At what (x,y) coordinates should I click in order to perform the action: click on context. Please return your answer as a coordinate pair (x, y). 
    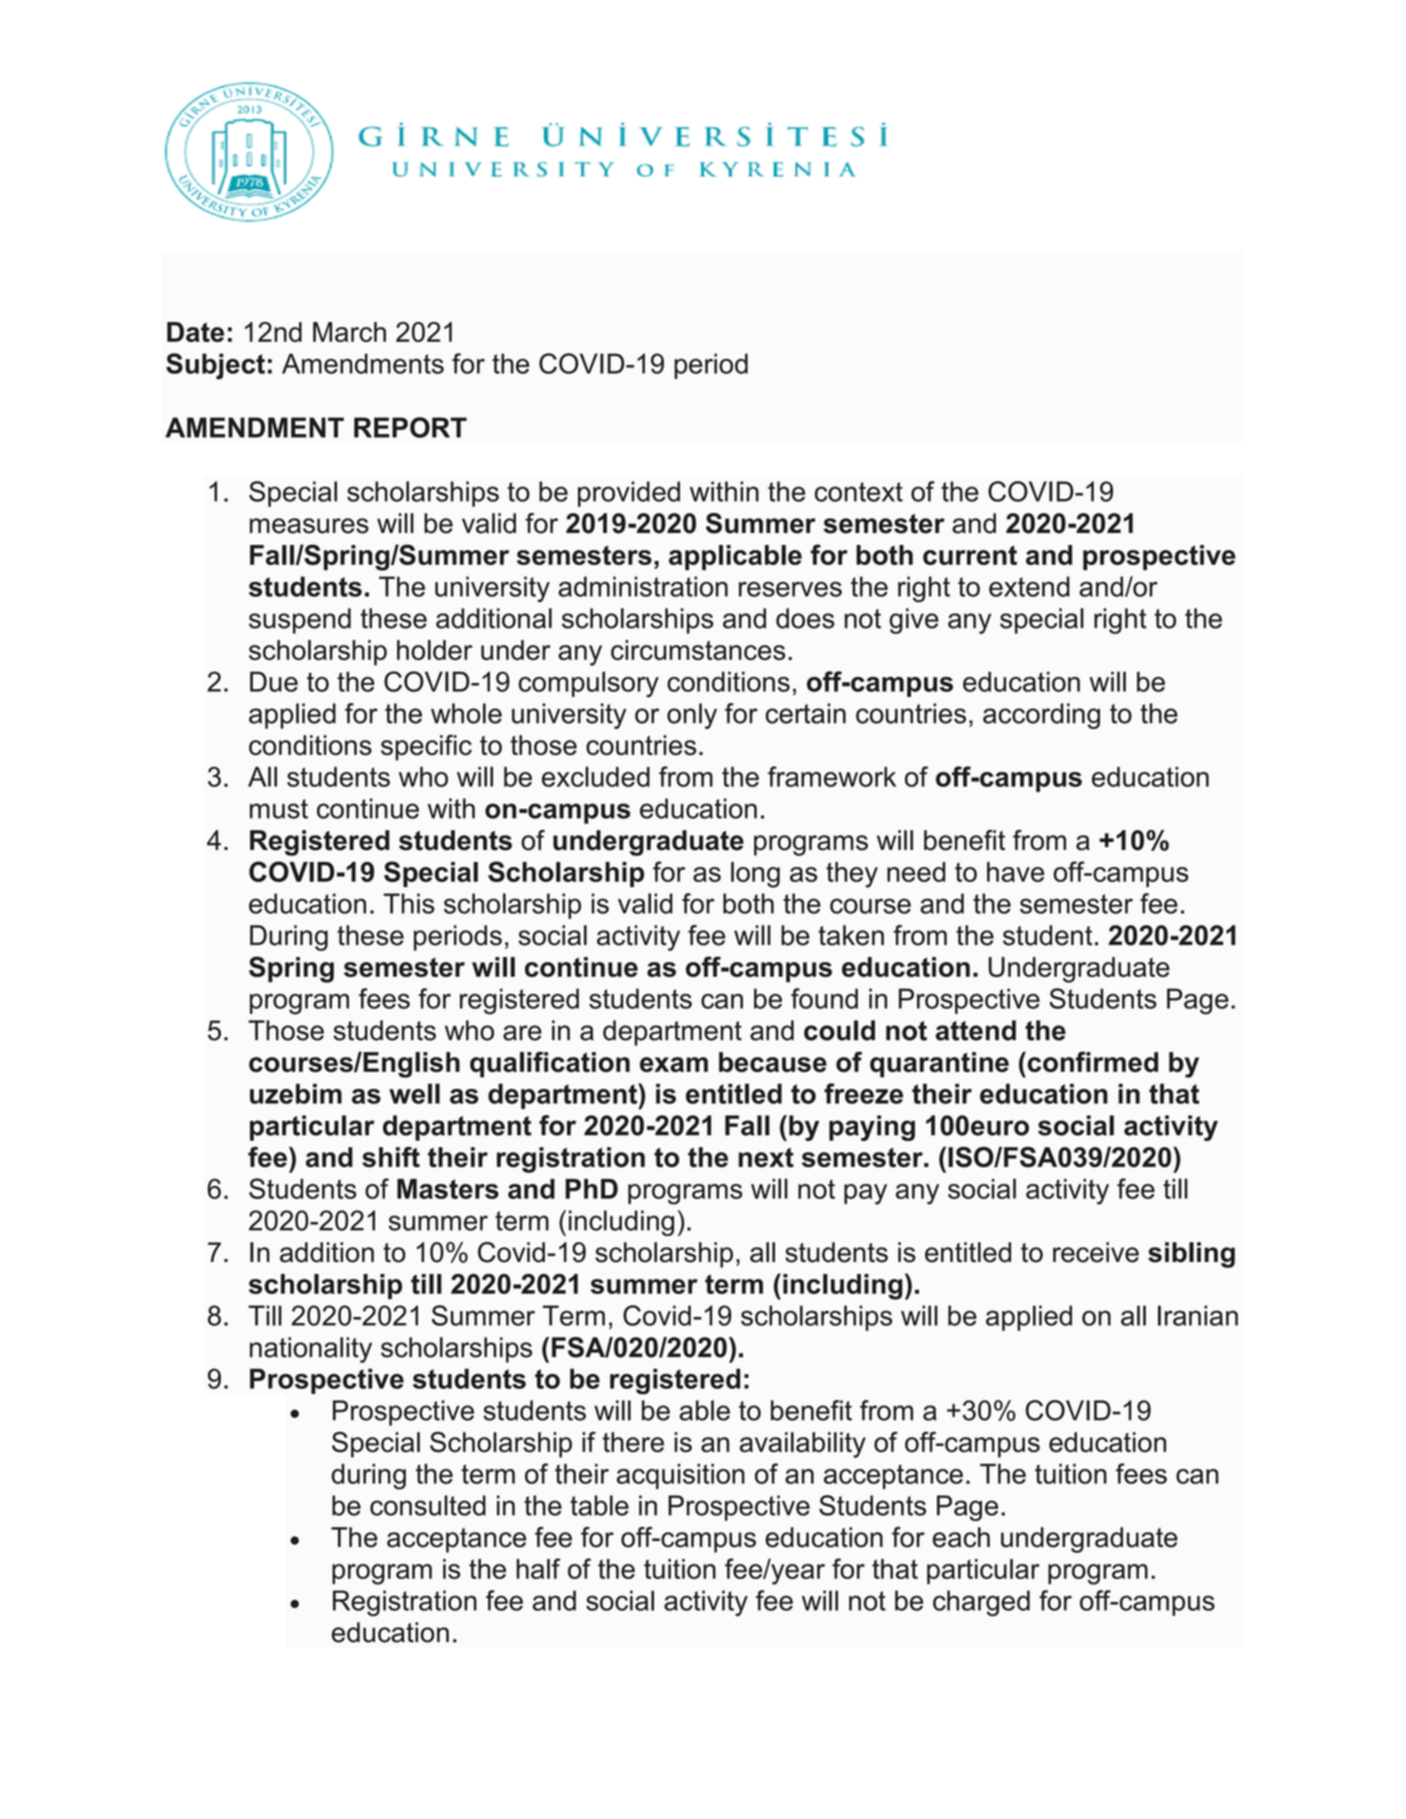
    Looking at the image, I should click on (859, 492).
